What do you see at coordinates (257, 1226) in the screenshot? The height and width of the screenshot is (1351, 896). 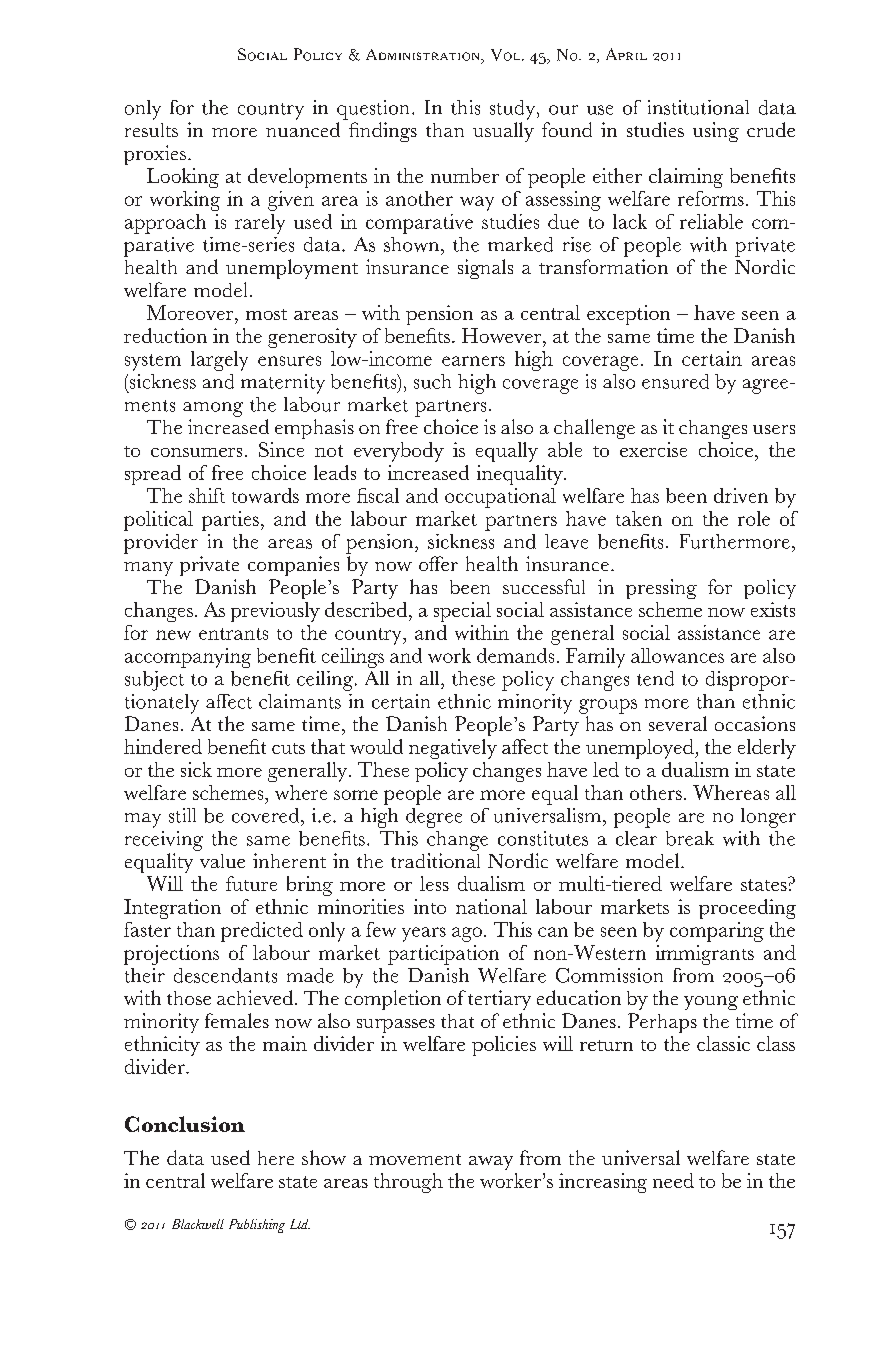 I see `Publishing` at bounding box center [257, 1226].
